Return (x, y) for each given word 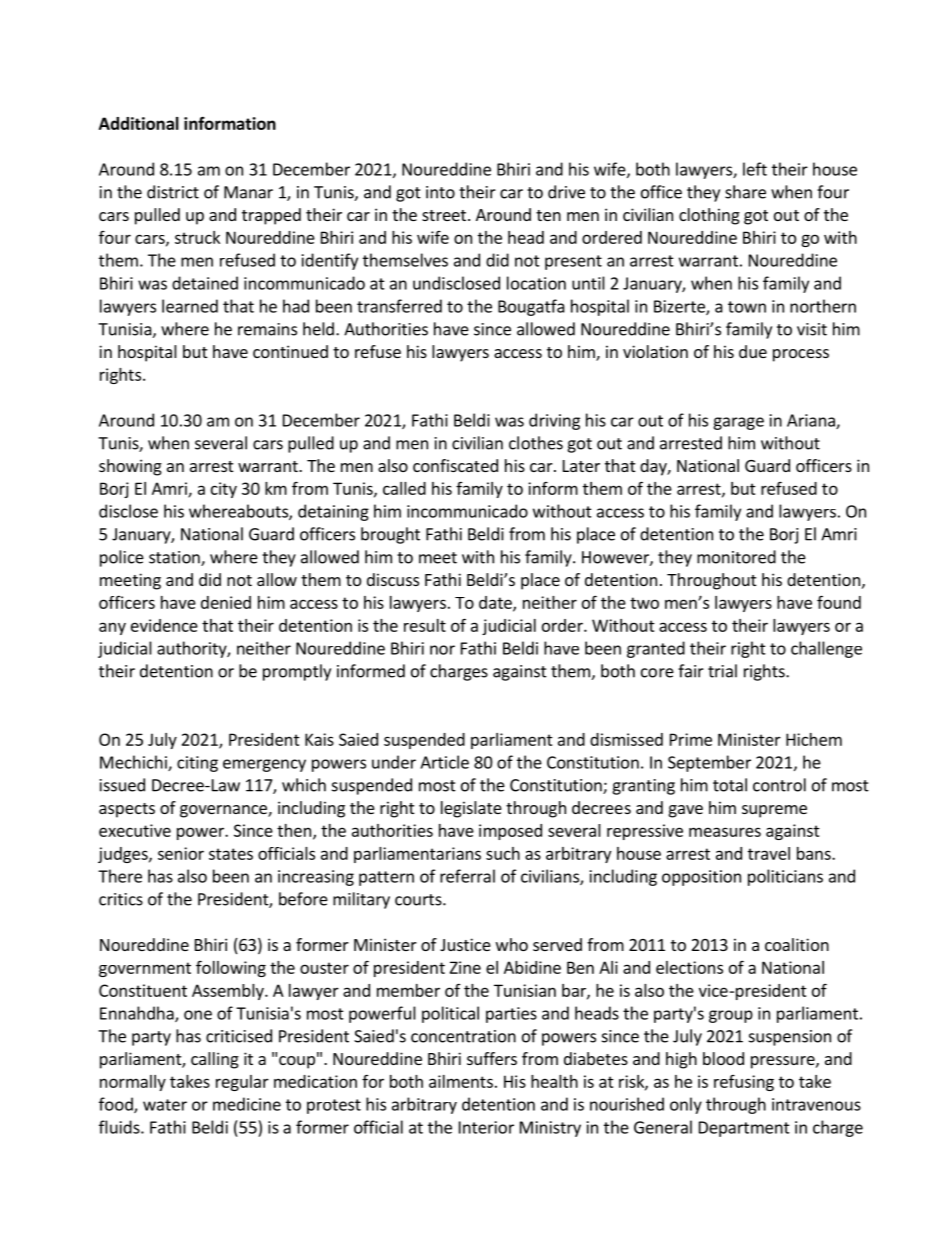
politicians (785, 877)
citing (197, 764)
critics (121, 899)
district (173, 192)
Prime (691, 739)
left (755, 169)
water (165, 1105)
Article (444, 762)
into (440, 192)
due (753, 351)
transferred (399, 306)
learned (190, 306)
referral (467, 876)
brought (390, 535)
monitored (736, 557)
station (175, 558)
